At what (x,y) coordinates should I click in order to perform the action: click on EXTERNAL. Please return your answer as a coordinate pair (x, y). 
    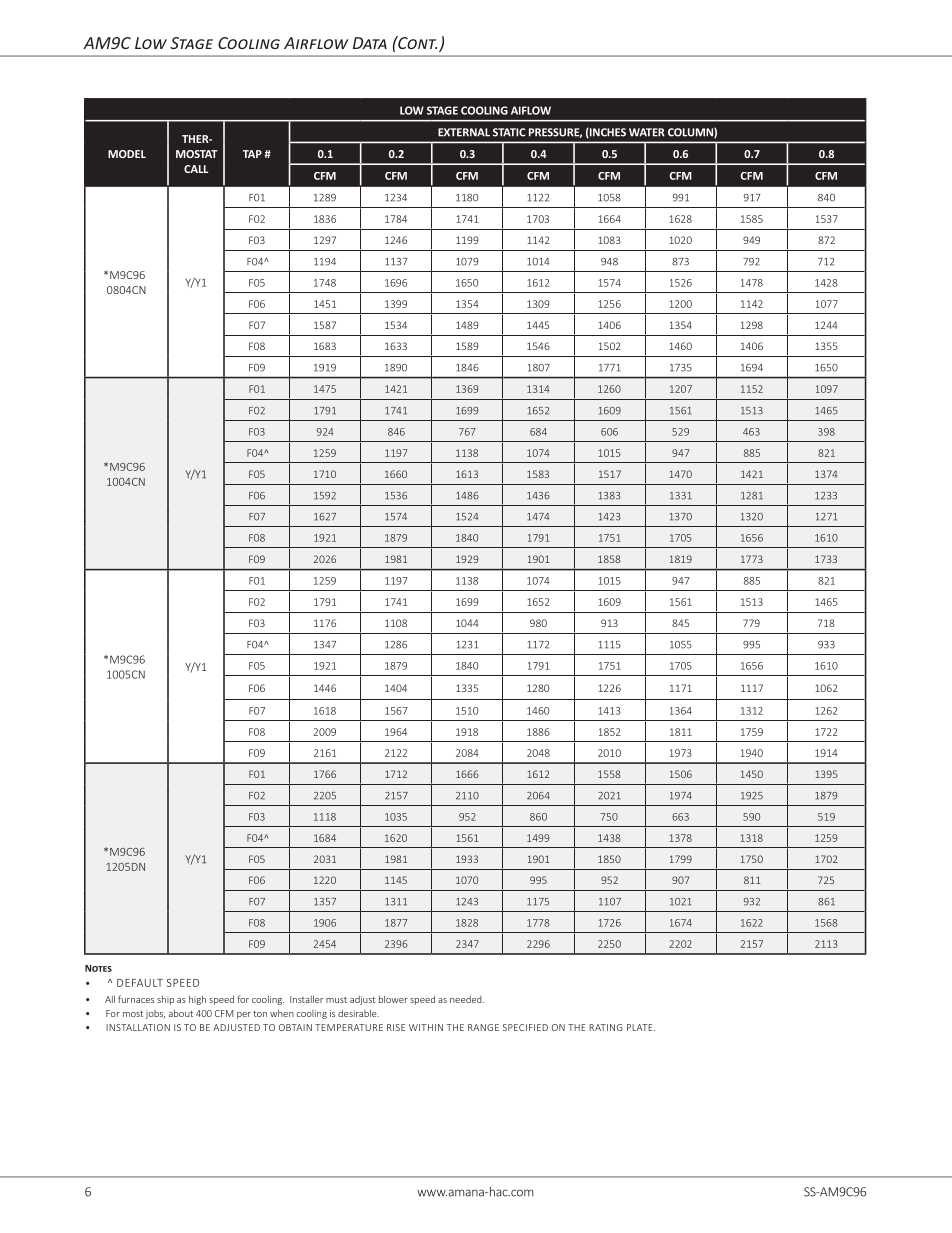
    Looking at the image, I should click on (464, 132).
